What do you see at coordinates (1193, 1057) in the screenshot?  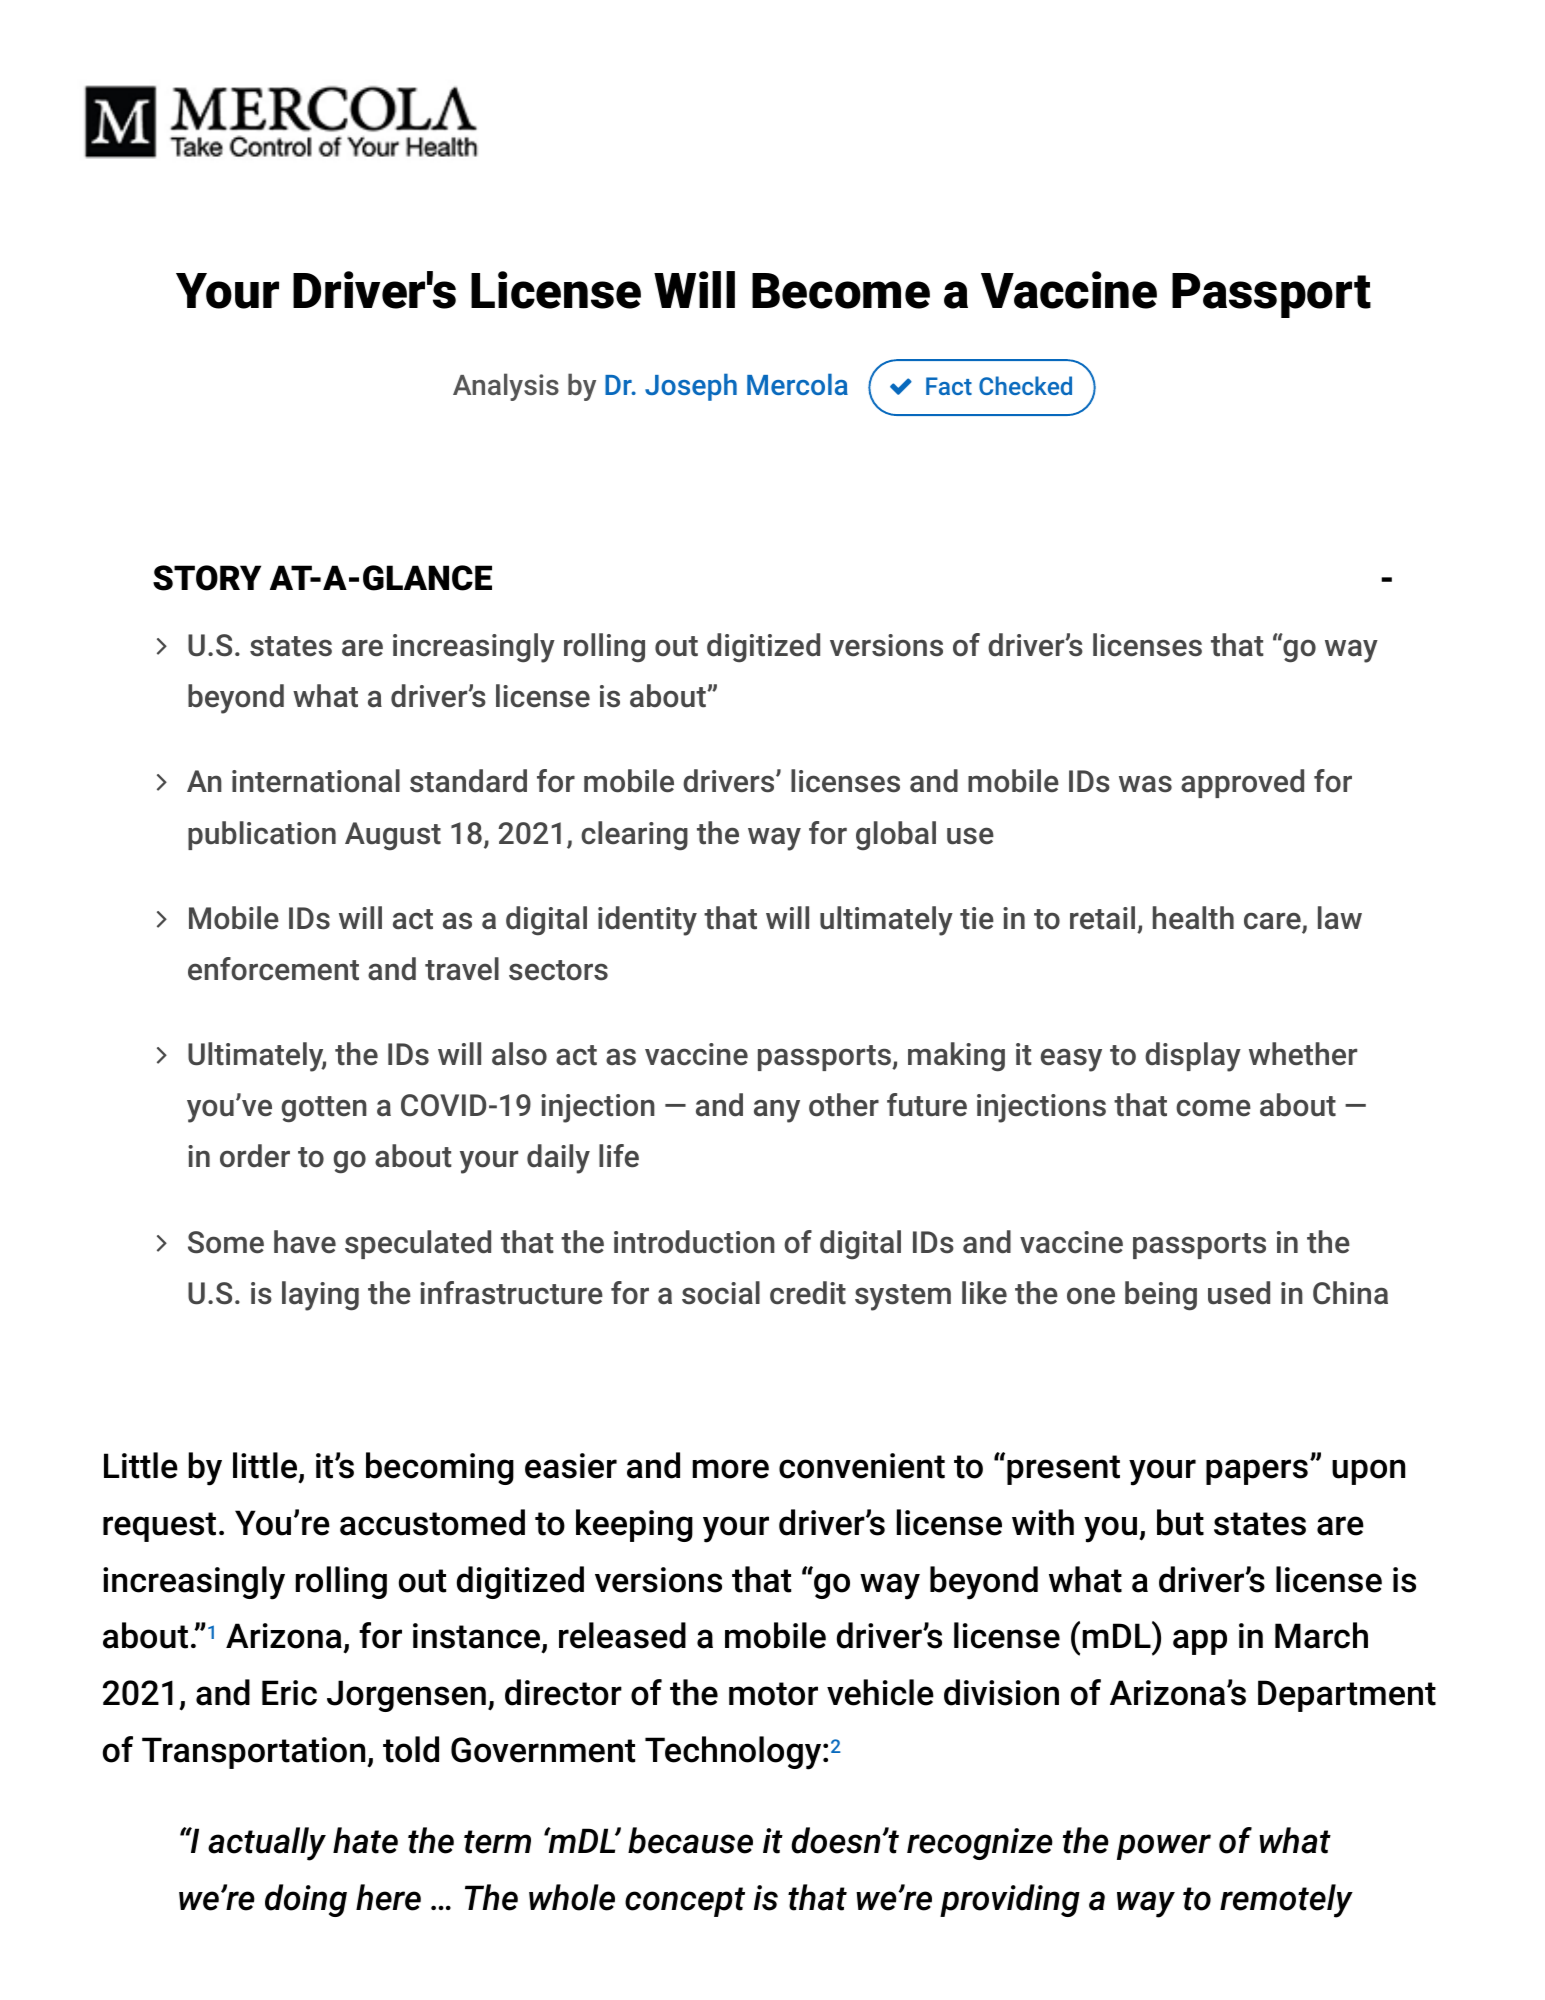 I see `display` at bounding box center [1193, 1057].
